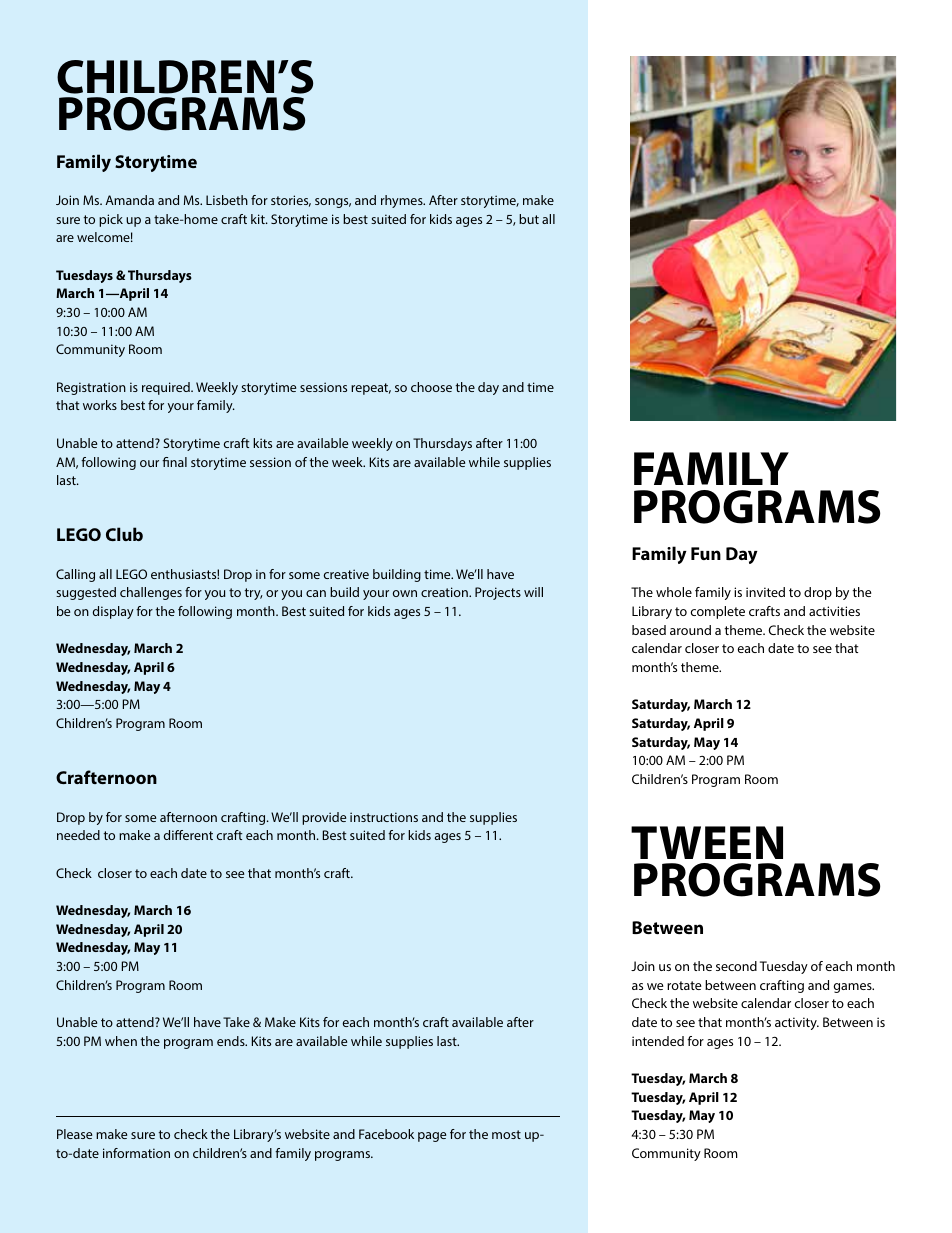 The image size is (952, 1233). Describe the element at coordinates (403, 201) in the screenshot. I see `rhymes` at that location.
